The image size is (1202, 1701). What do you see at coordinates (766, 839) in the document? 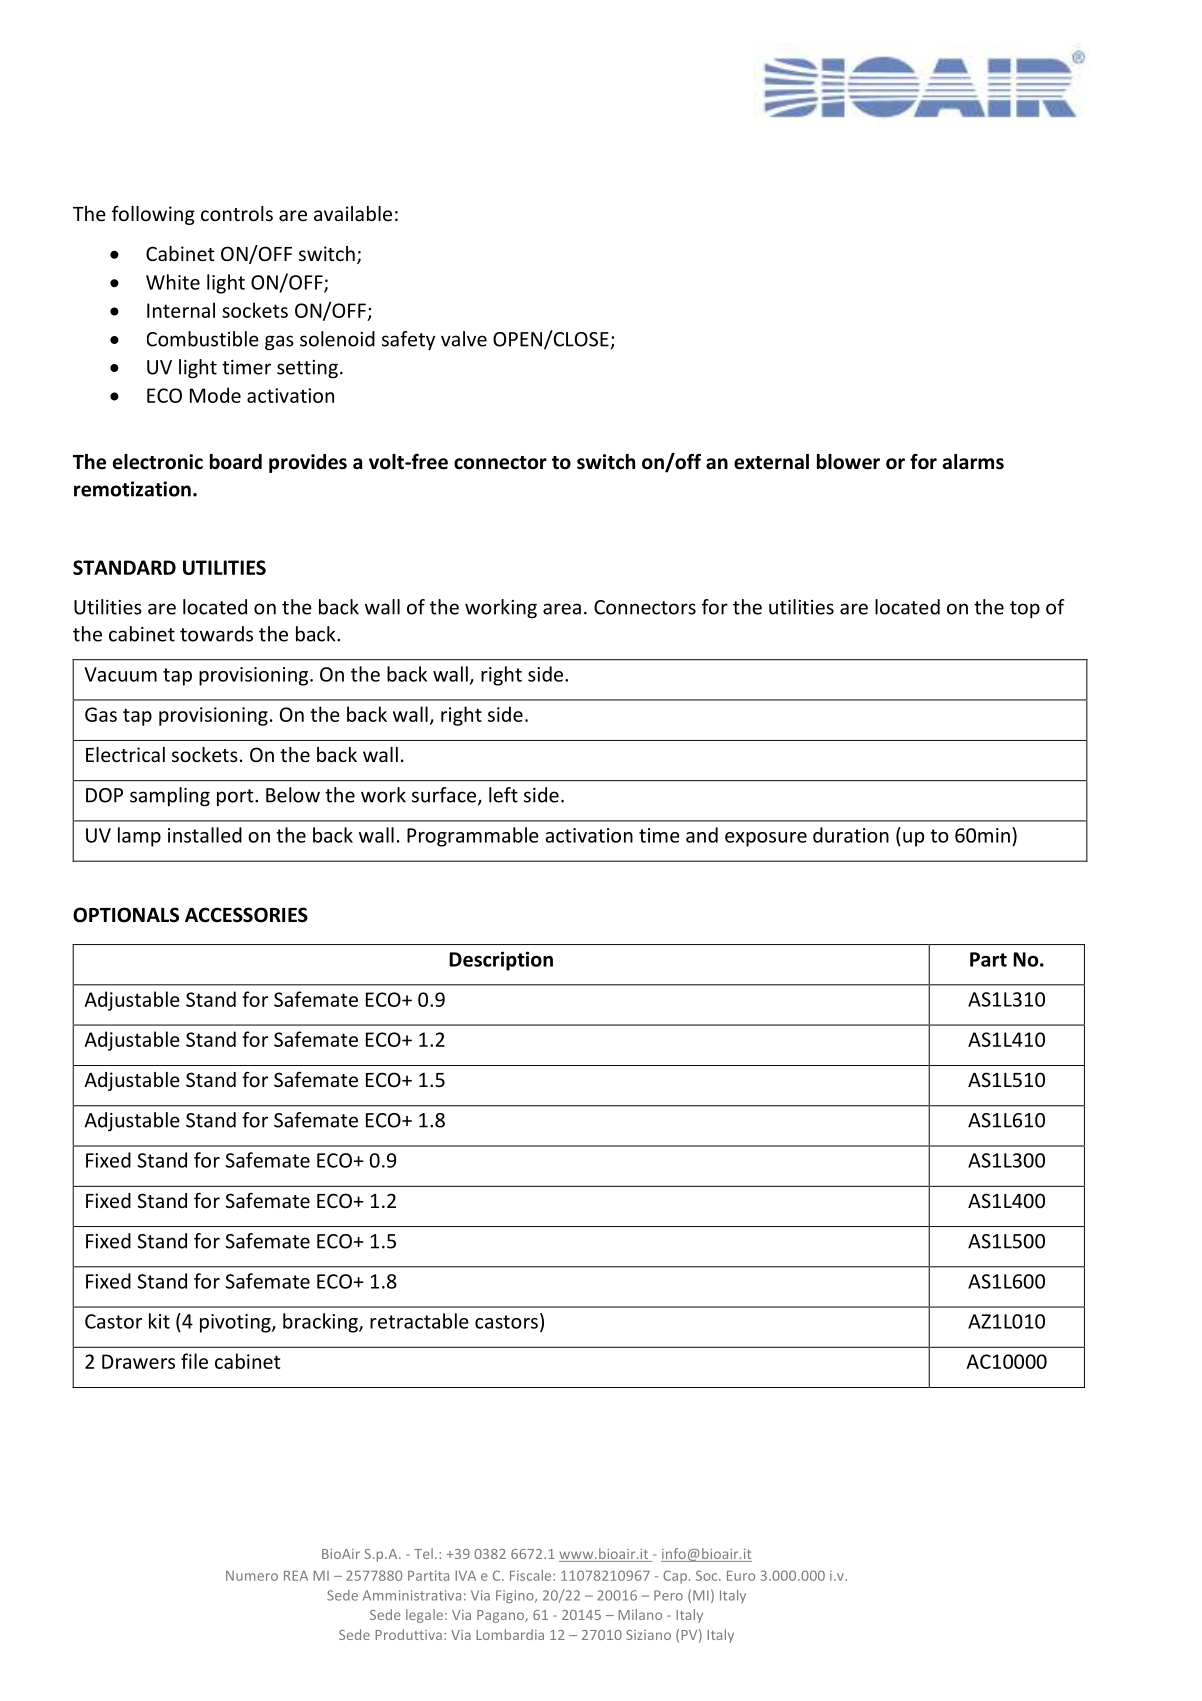
I see `exposure` at bounding box center [766, 839].
